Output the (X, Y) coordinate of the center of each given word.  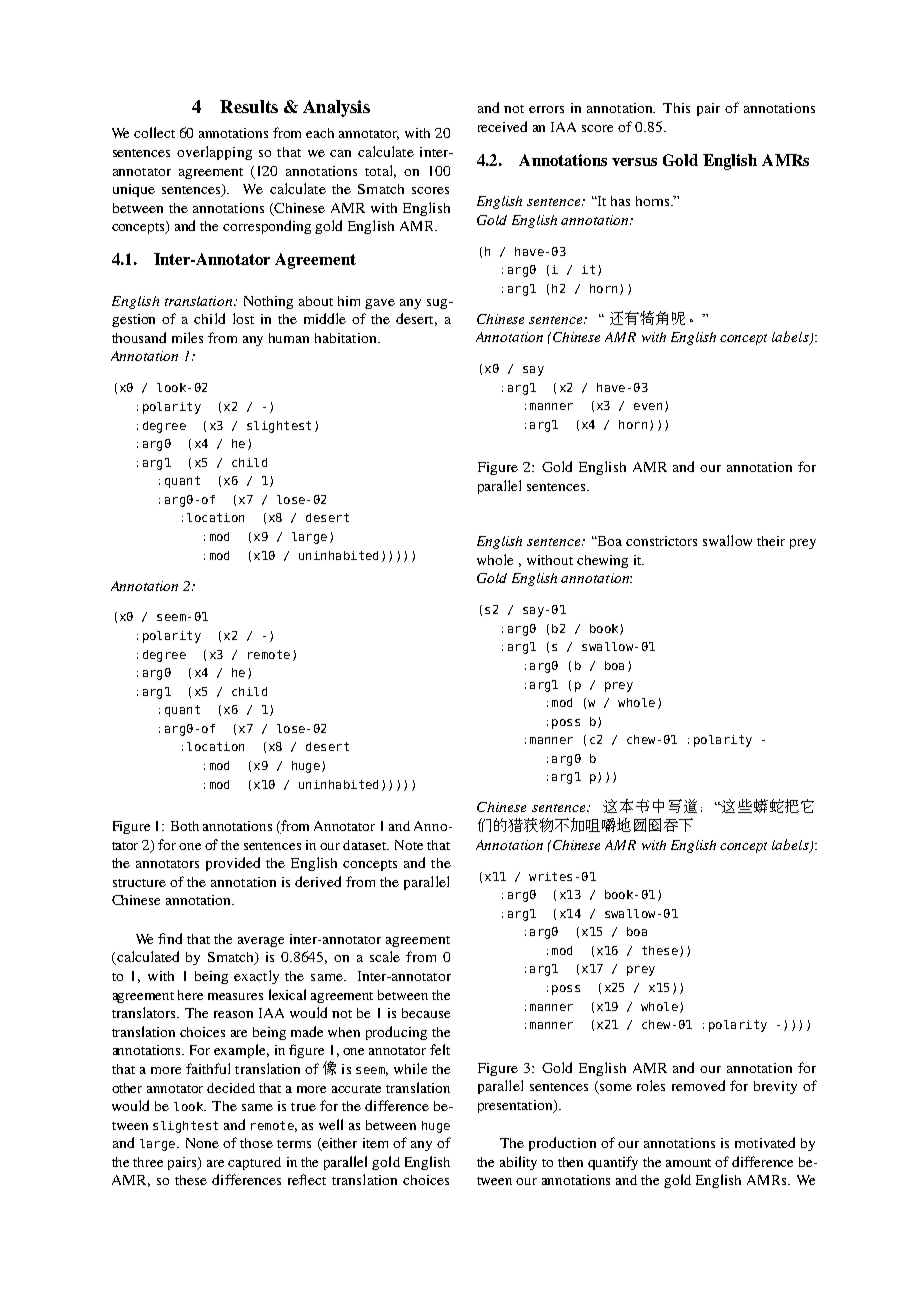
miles (187, 337)
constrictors (661, 541)
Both (185, 826)
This (676, 108)
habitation (347, 338)
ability (518, 1163)
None (202, 1143)
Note (409, 845)
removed (698, 1085)
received (502, 126)
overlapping (214, 153)
